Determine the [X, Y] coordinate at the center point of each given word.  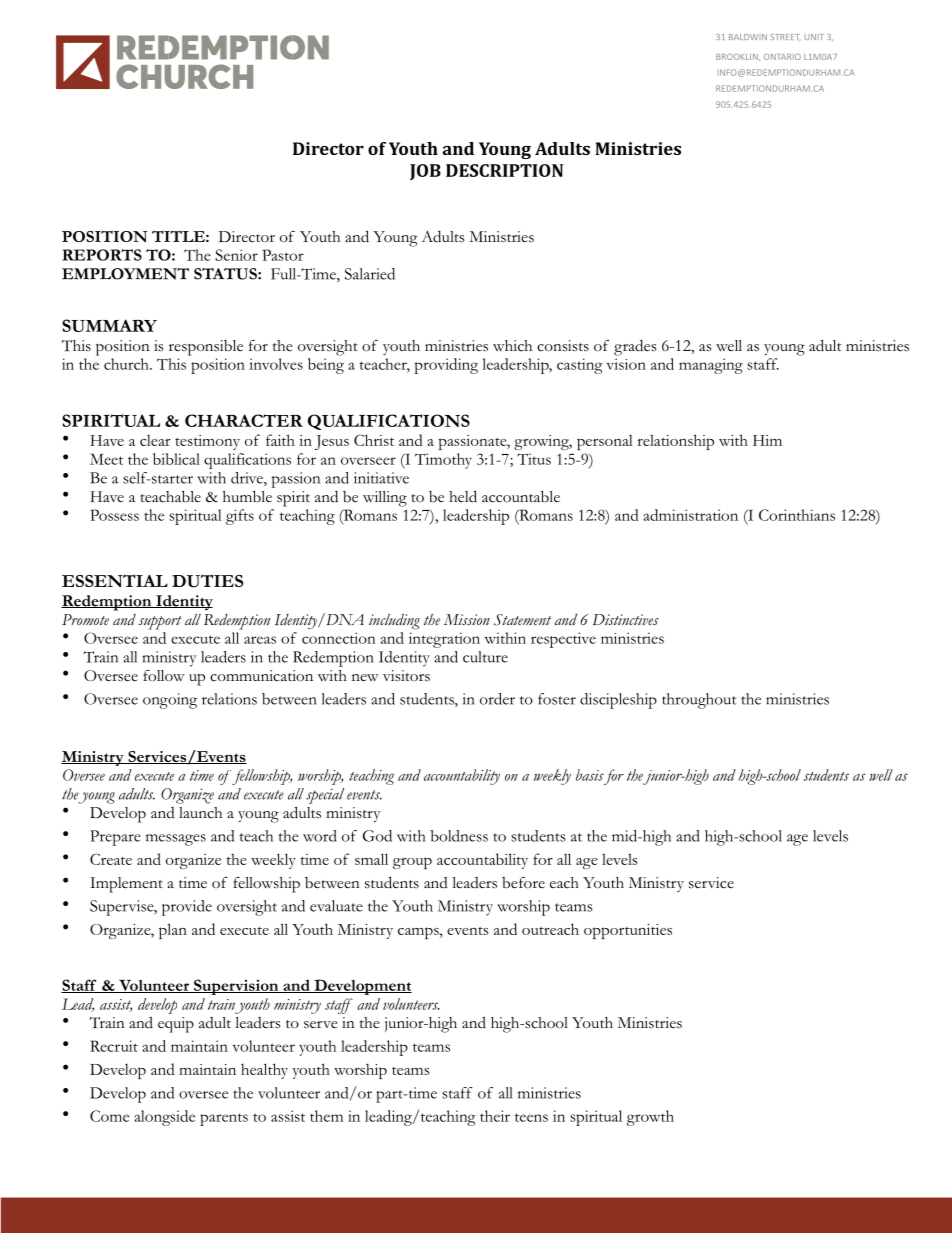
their [495, 1116]
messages [176, 840]
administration [691, 515]
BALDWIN [748, 37]
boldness [459, 836]
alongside [165, 1118]
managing [711, 366]
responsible [206, 348]
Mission [467, 619]
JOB [425, 172]
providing [446, 366]
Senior [236, 255]
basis [590, 775]
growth [650, 1118]
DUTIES [207, 581]
